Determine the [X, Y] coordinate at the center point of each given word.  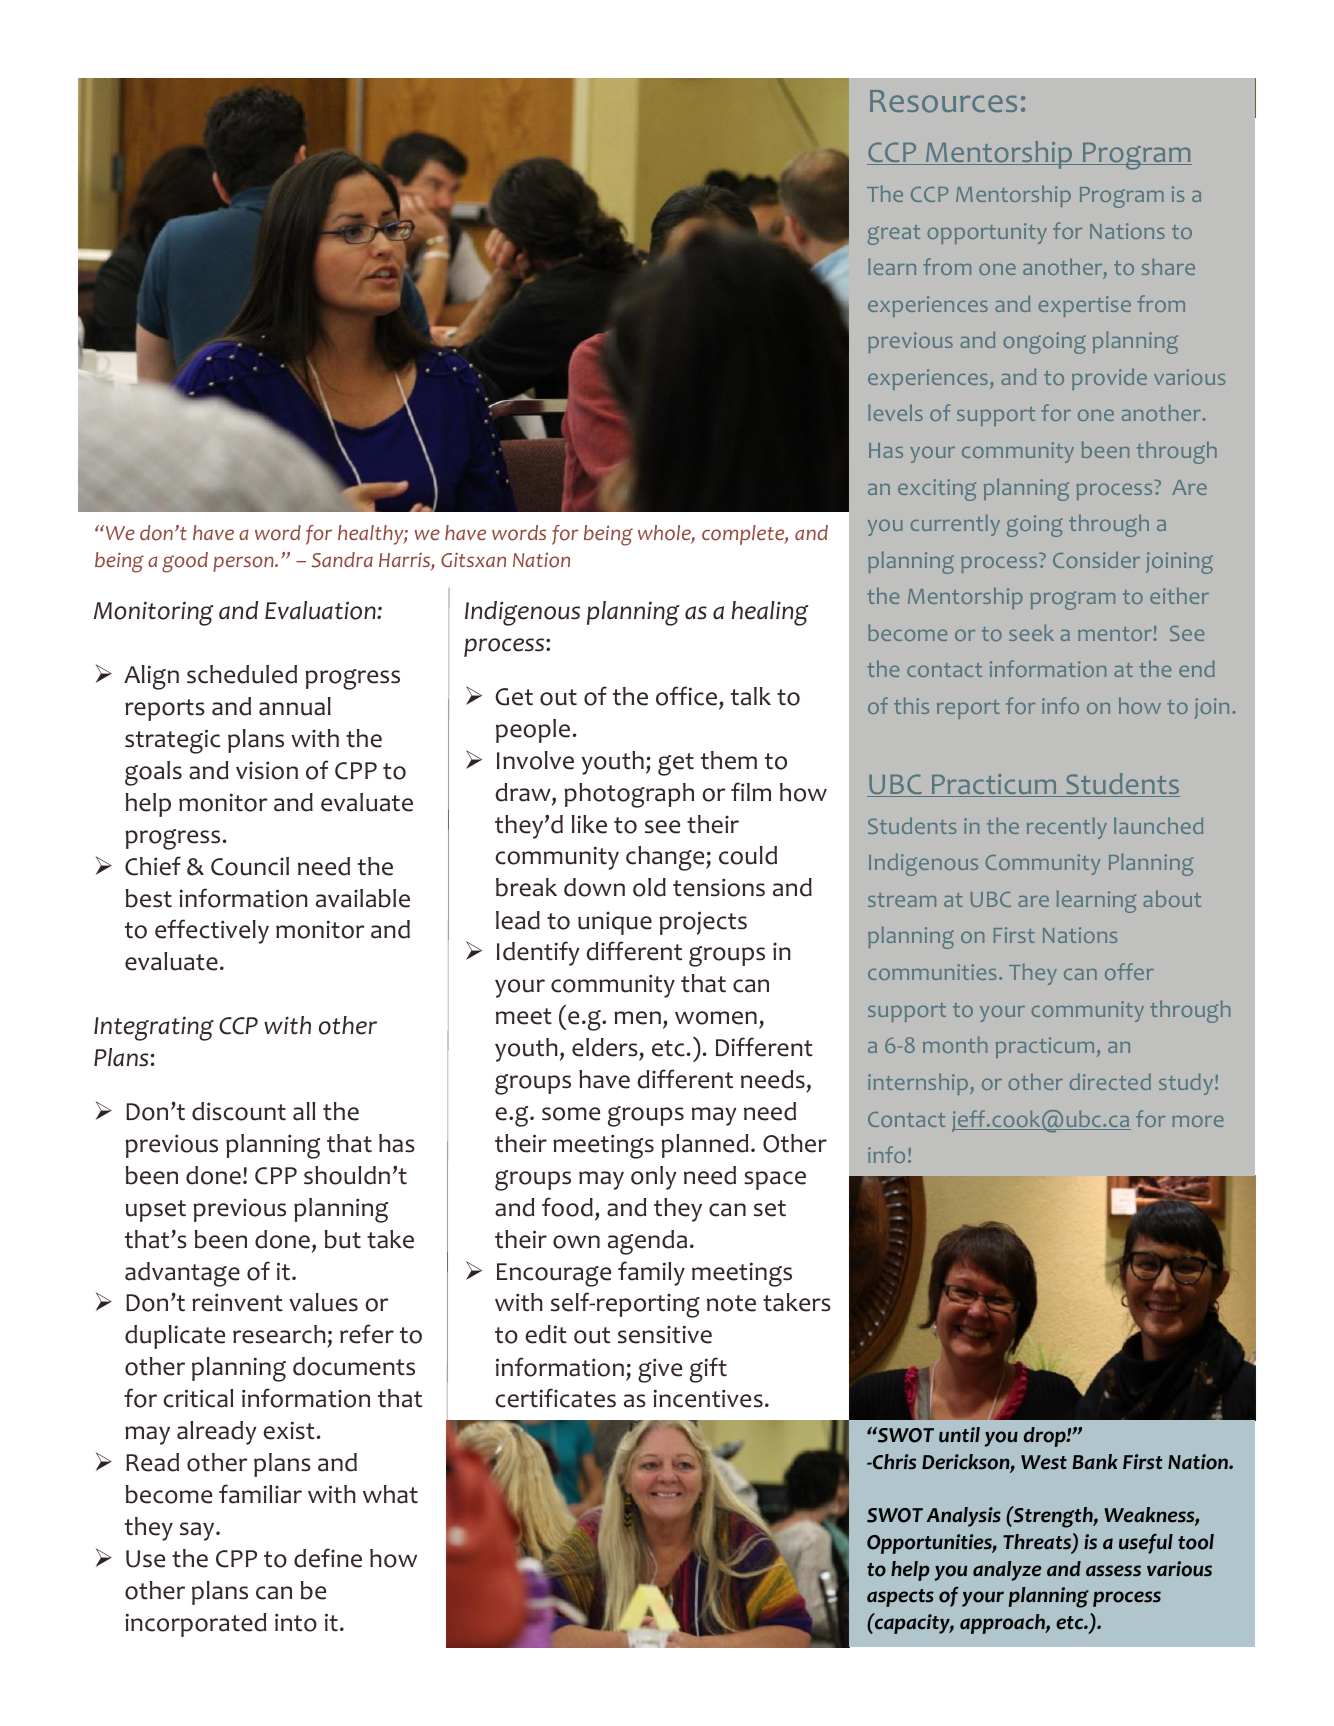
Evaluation [321, 610]
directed [1110, 1082]
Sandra [342, 560]
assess [1113, 1571]
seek [1031, 632]
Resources [943, 101]
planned [704, 1146]
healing [770, 613]
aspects [900, 1598]
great [894, 235]
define [328, 1558]
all [304, 1111]
